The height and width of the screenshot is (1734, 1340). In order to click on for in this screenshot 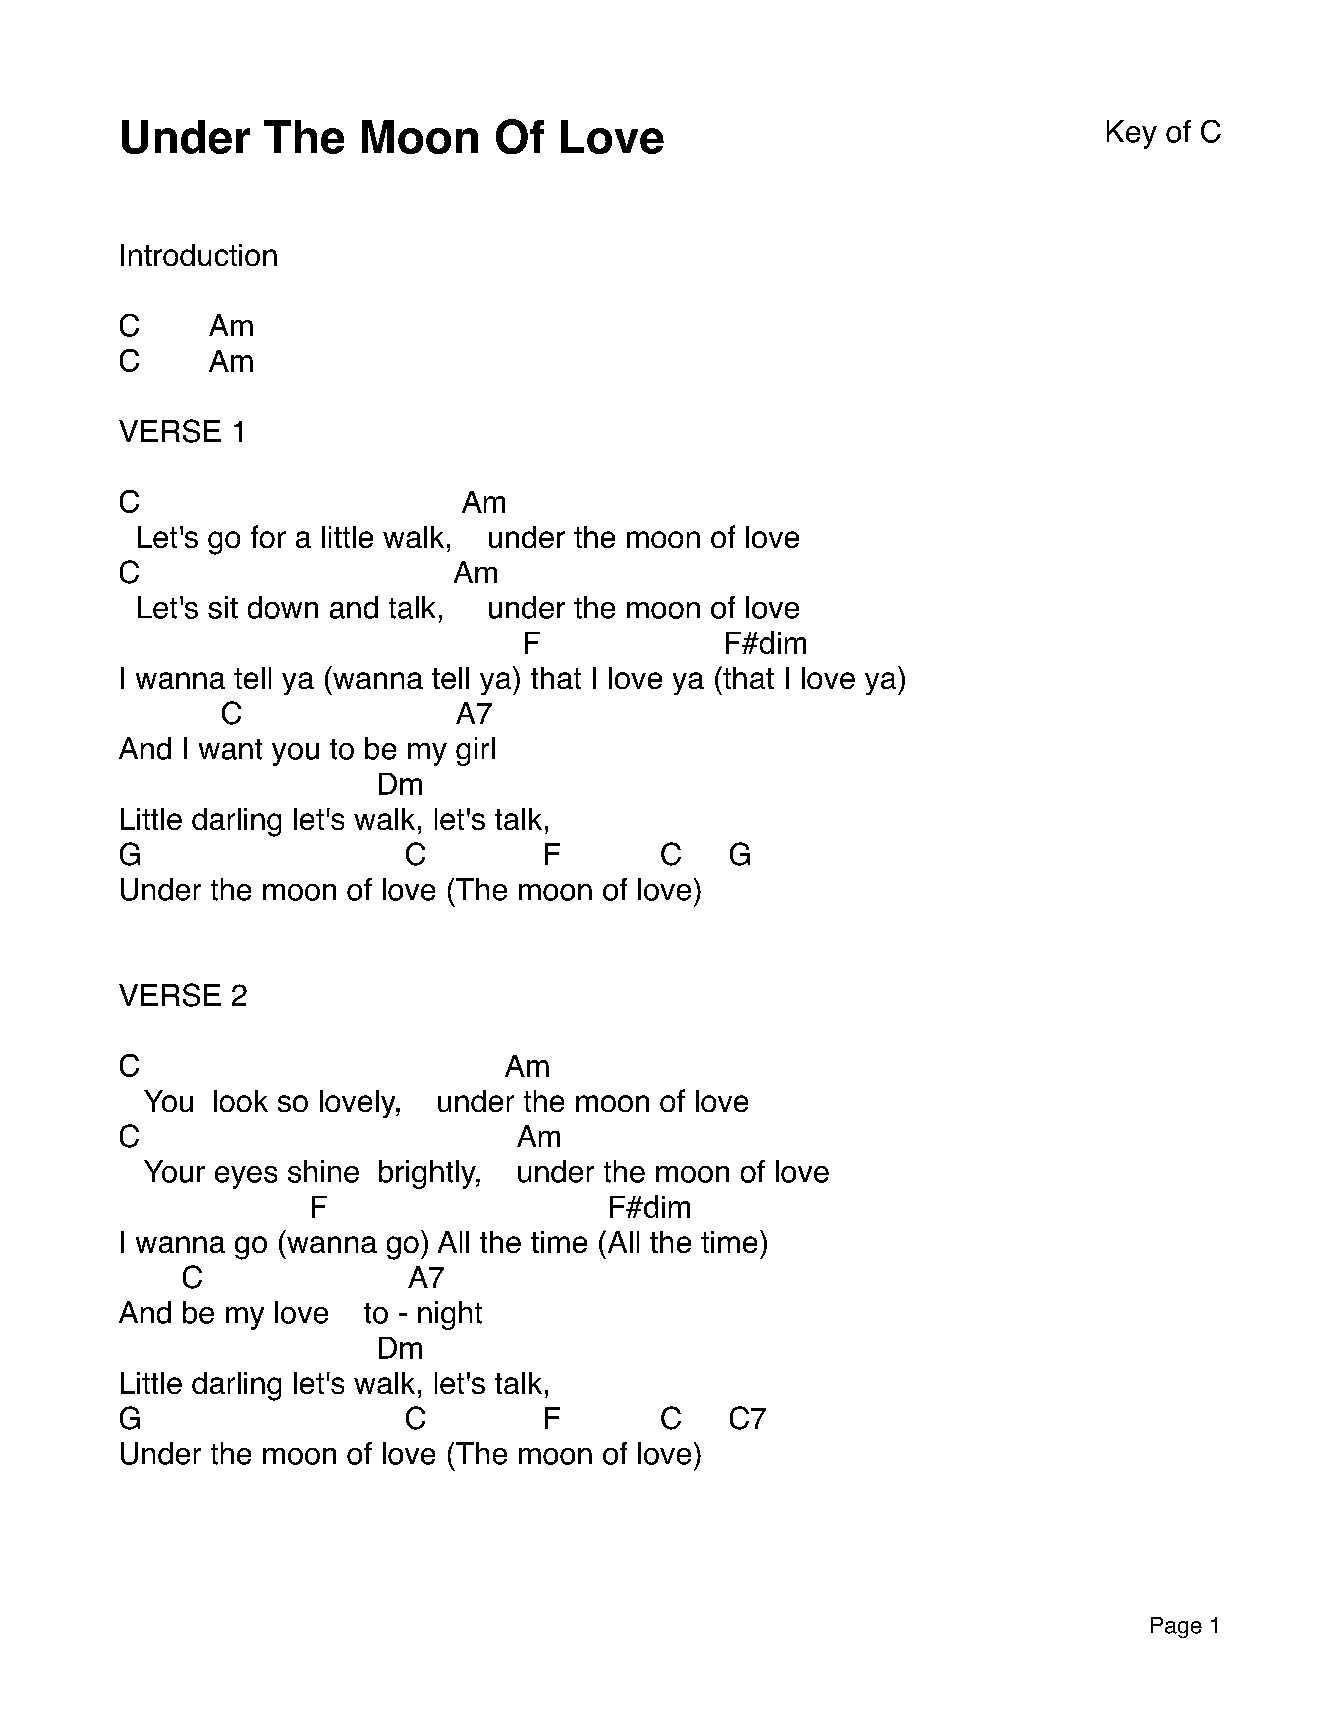, I will do `click(268, 536)`.
